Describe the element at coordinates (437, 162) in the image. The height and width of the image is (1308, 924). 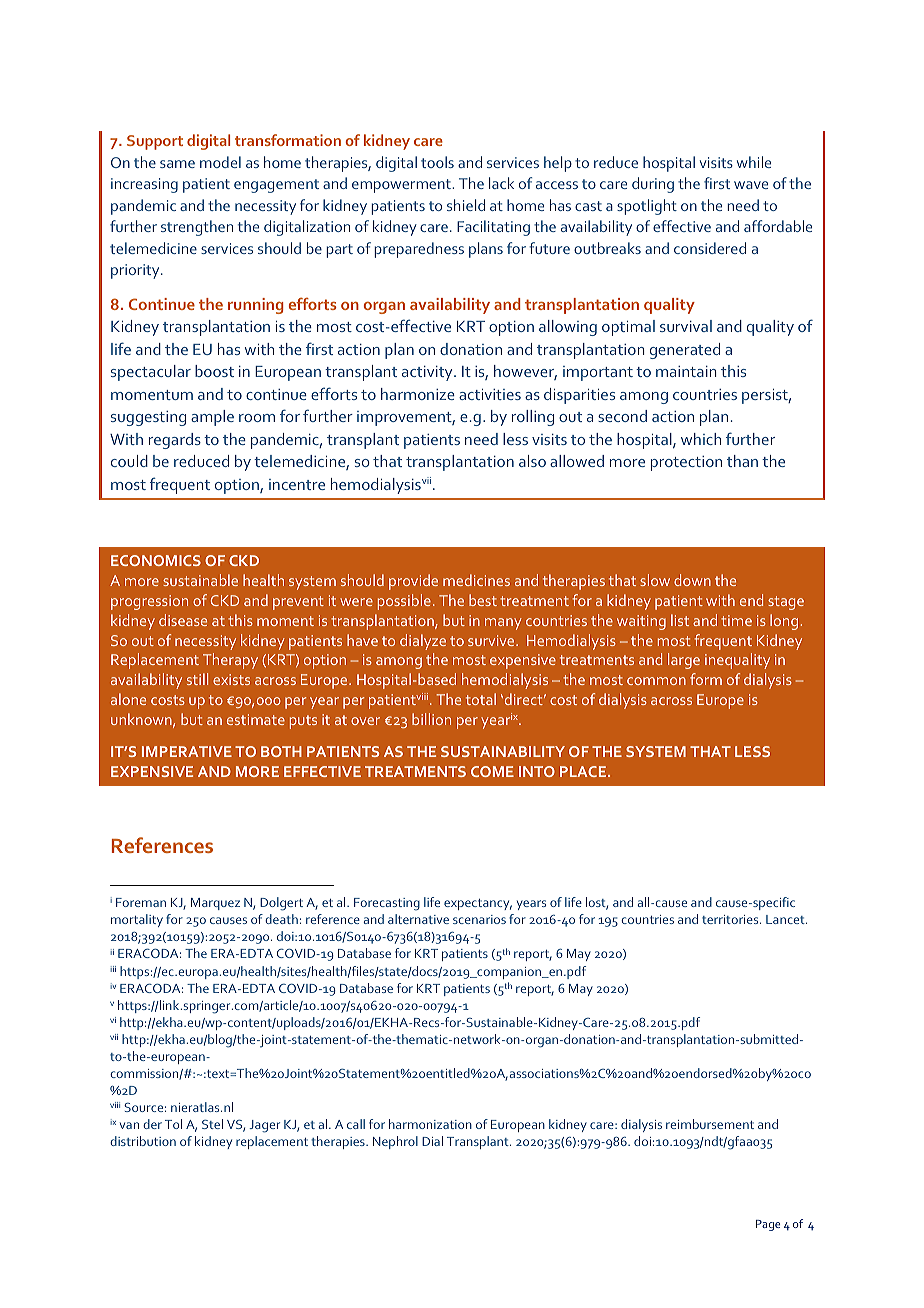
I see `tools` at that location.
